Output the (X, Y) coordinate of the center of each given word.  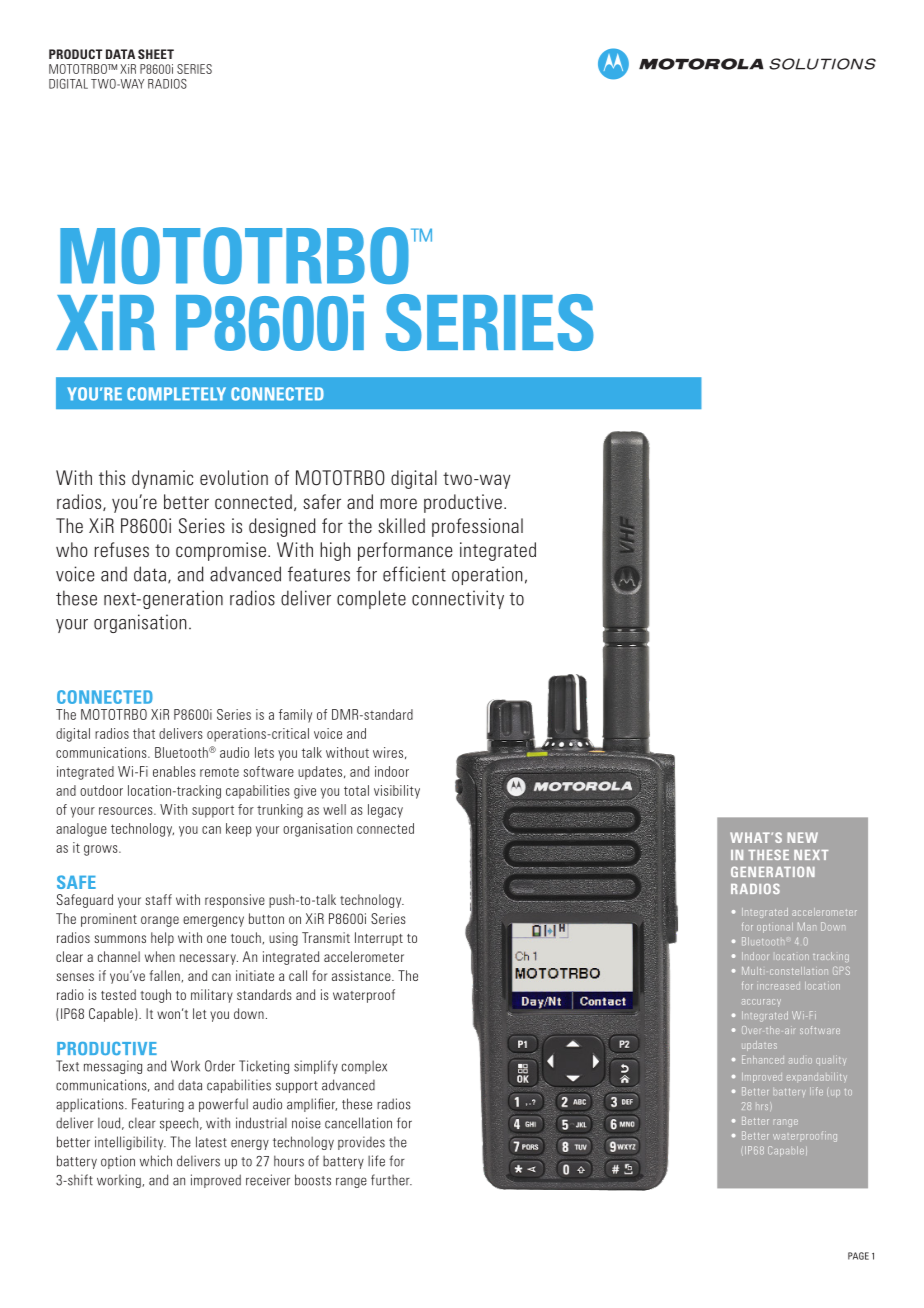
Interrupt (379, 939)
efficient (414, 574)
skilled (401, 525)
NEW (802, 837)
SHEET (156, 54)
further (391, 1180)
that (144, 733)
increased (778, 987)
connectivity (458, 599)
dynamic (162, 479)
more (398, 503)
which (156, 1161)
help (162, 939)
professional (477, 527)
